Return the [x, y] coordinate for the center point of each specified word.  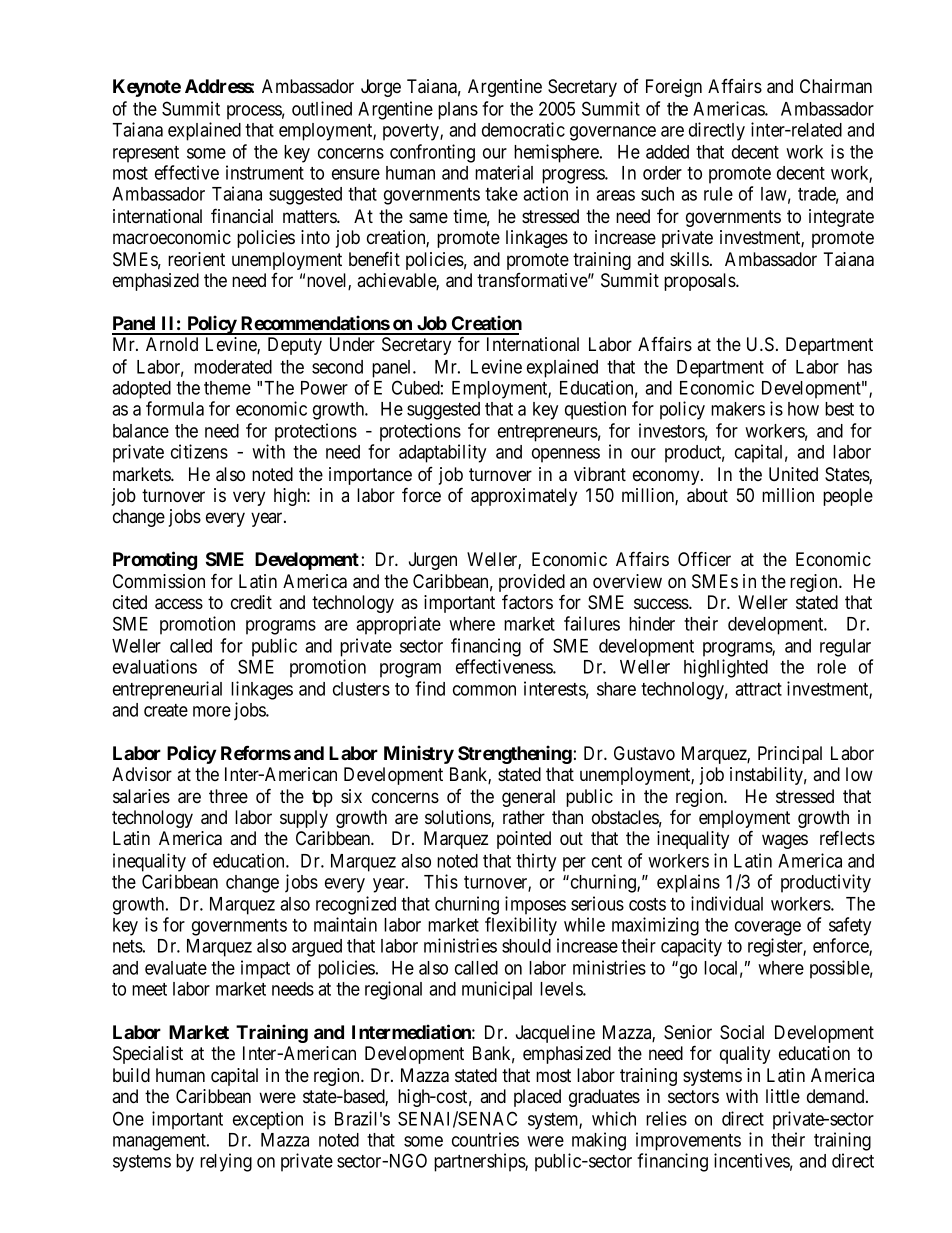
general [528, 798]
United [793, 474]
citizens [199, 451]
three [228, 796]
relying [226, 1162]
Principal [790, 755]
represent [146, 154]
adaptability [442, 453]
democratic [523, 129]
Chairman [836, 86]
